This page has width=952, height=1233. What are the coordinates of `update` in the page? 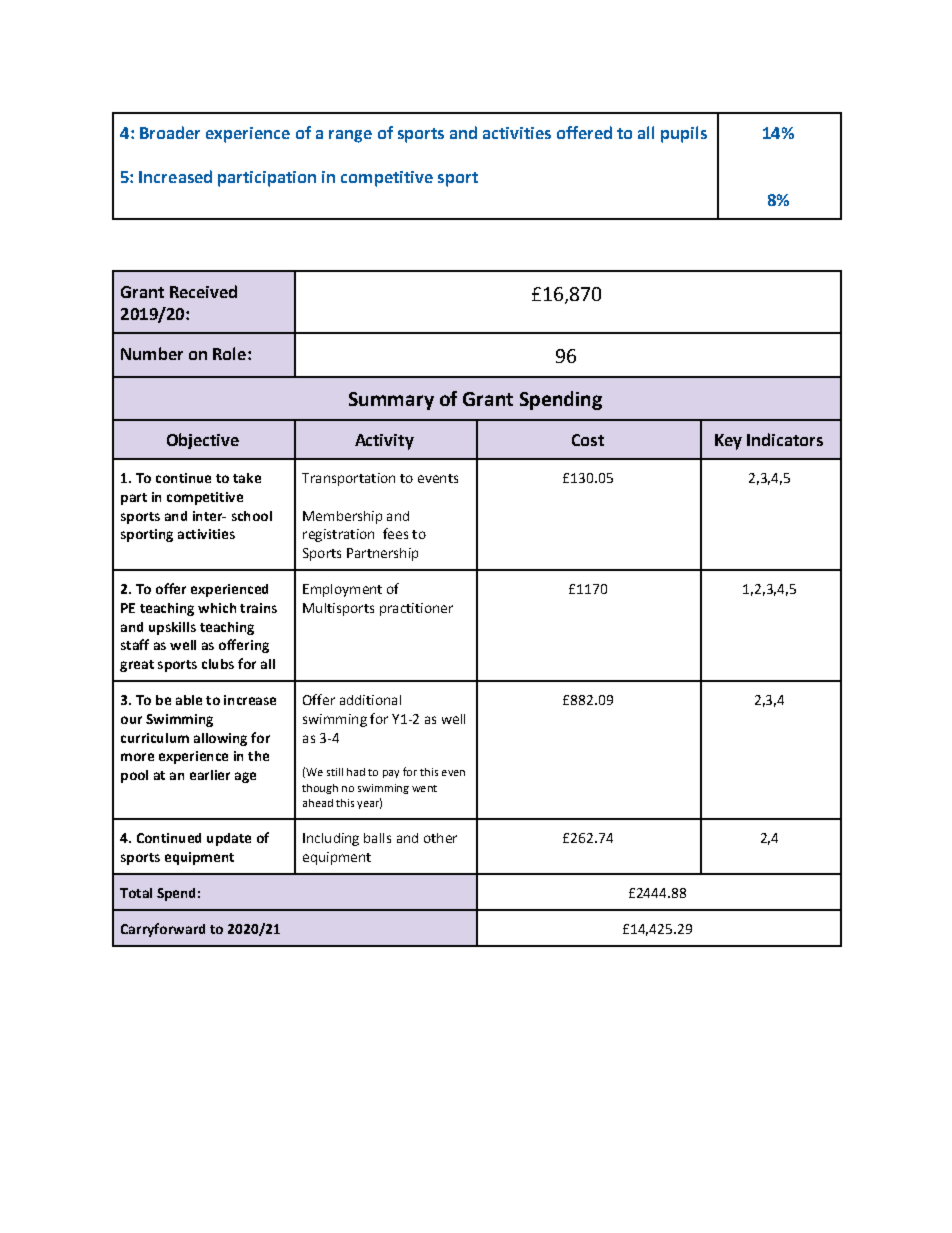 It's located at (229, 839).
